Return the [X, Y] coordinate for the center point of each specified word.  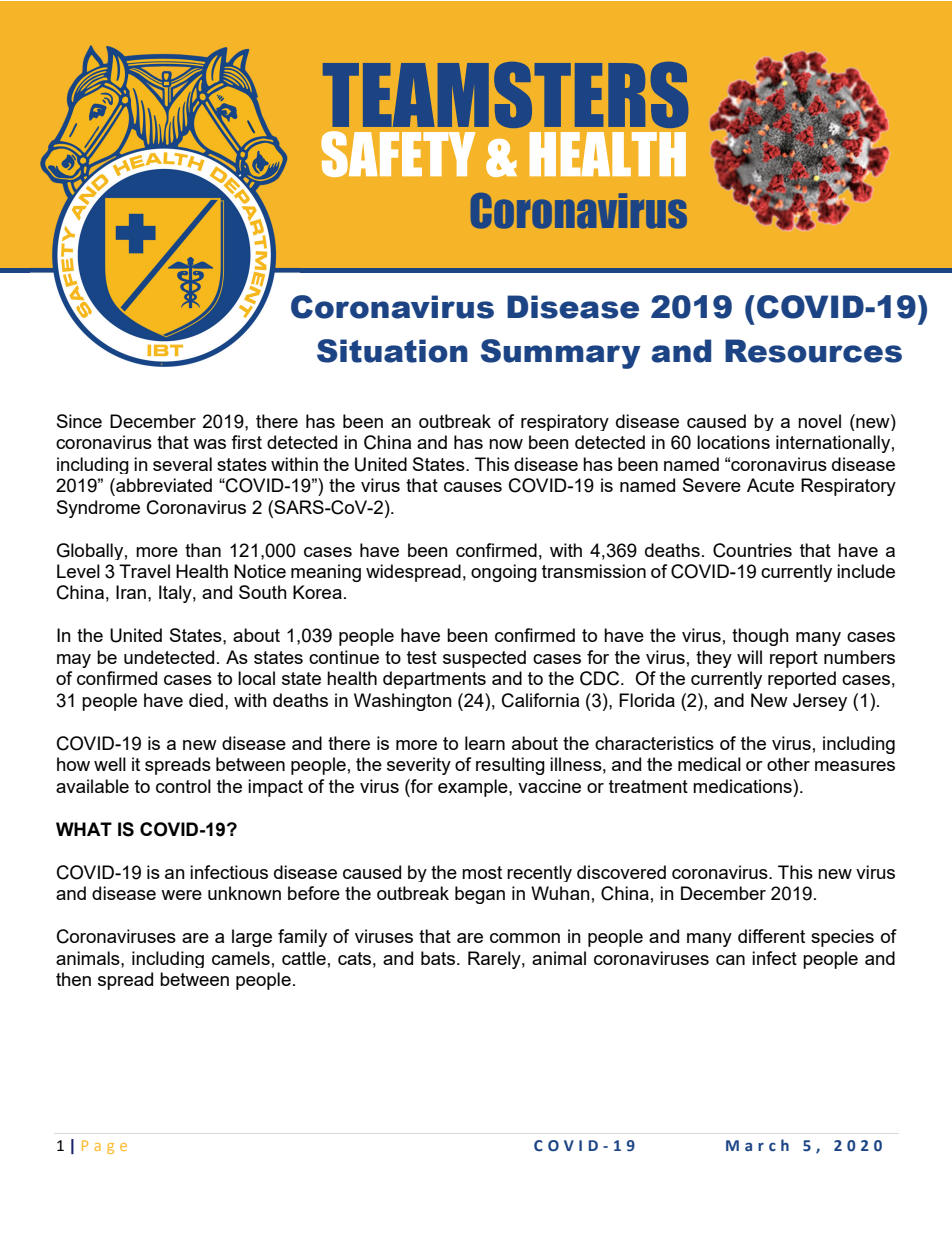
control [183, 786]
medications [743, 786]
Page [104, 1147]
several [182, 464]
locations [733, 442]
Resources [813, 351]
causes [473, 487]
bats [439, 958]
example [474, 788]
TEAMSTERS [505, 95]
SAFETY [398, 154]
